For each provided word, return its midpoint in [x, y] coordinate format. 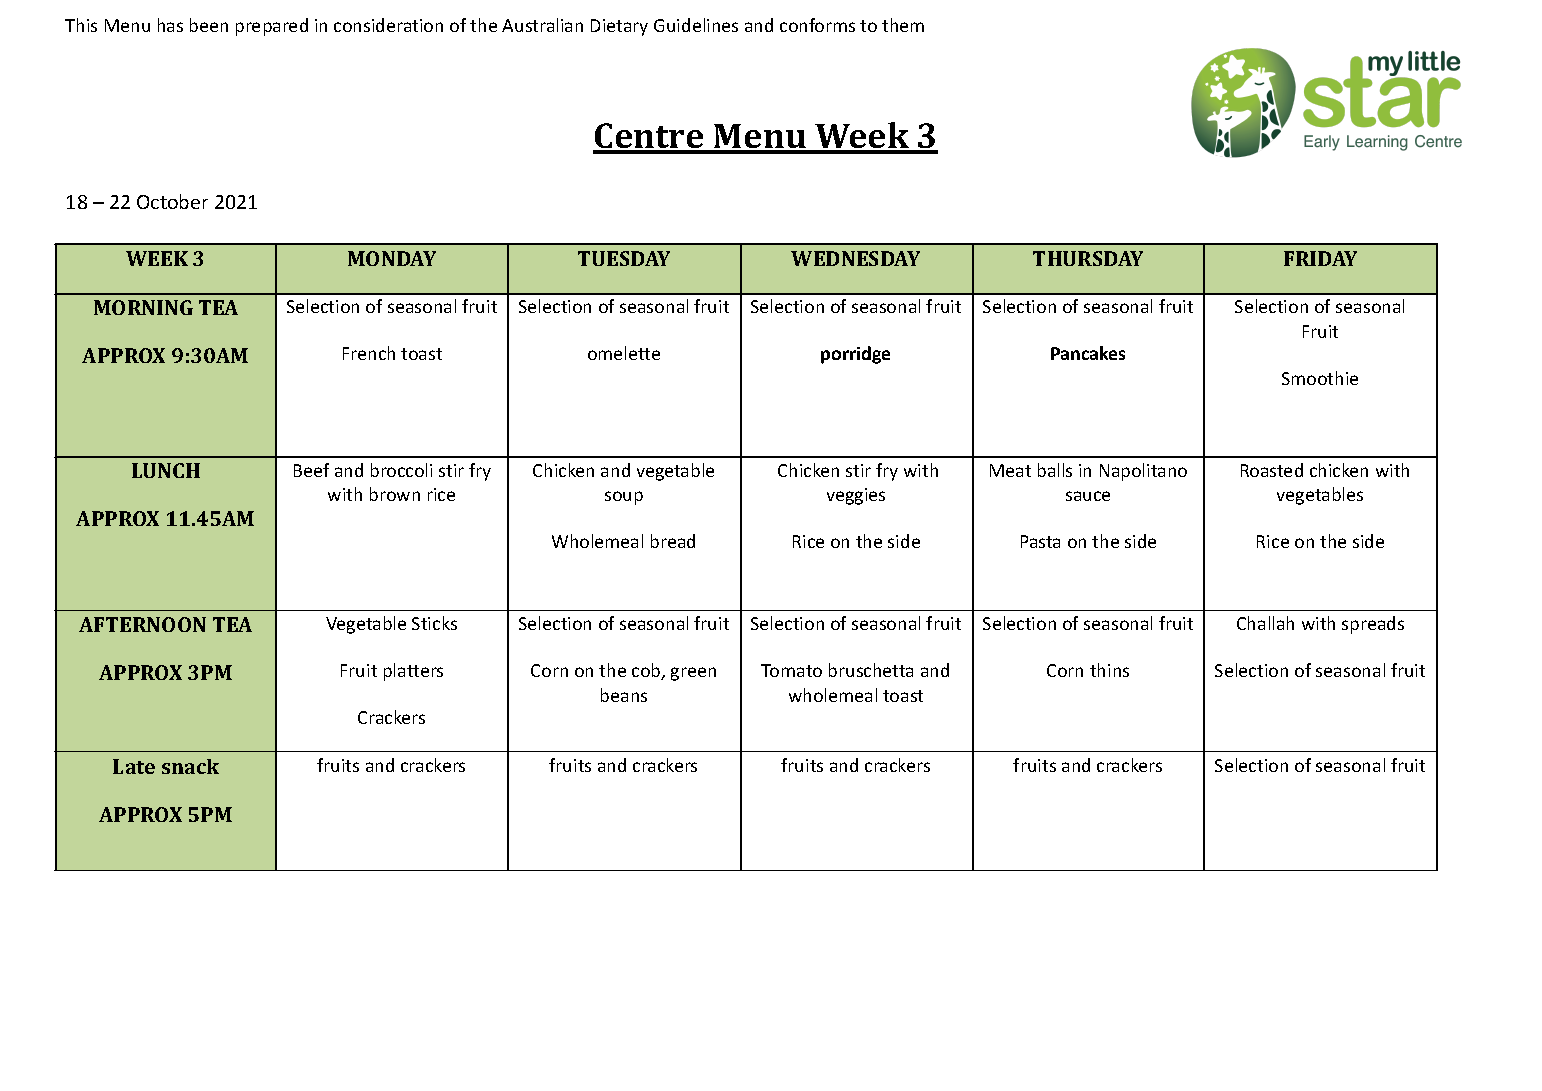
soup [624, 498]
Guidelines [696, 25]
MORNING [143, 307]
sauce [1088, 496]
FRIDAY [1320, 258]
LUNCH [166, 470]
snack [190, 766]
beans [624, 695]
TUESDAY [624, 258]
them [903, 25]
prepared [272, 27]
